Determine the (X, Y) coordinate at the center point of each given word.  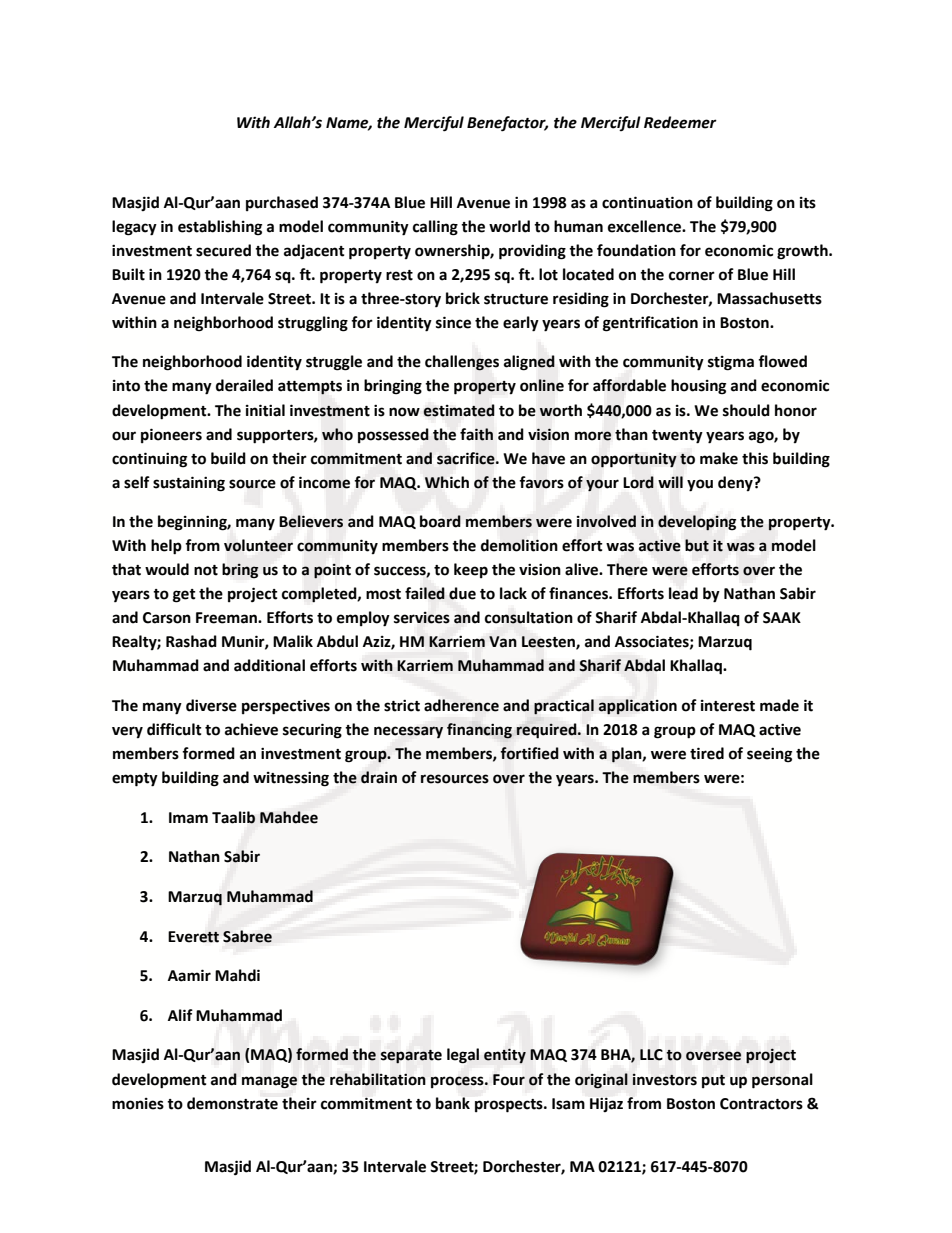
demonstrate (232, 1103)
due (462, 593)
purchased (282, 203)
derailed (244, 385)
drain (379, 777)
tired (707, 753)
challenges (462, 363)
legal (463, 1056)
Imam (188, 818)
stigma (731, 363)
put (713, 1081)
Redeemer (680, 122)
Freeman (227, 618)
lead (683, 593)
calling (435, 228)
